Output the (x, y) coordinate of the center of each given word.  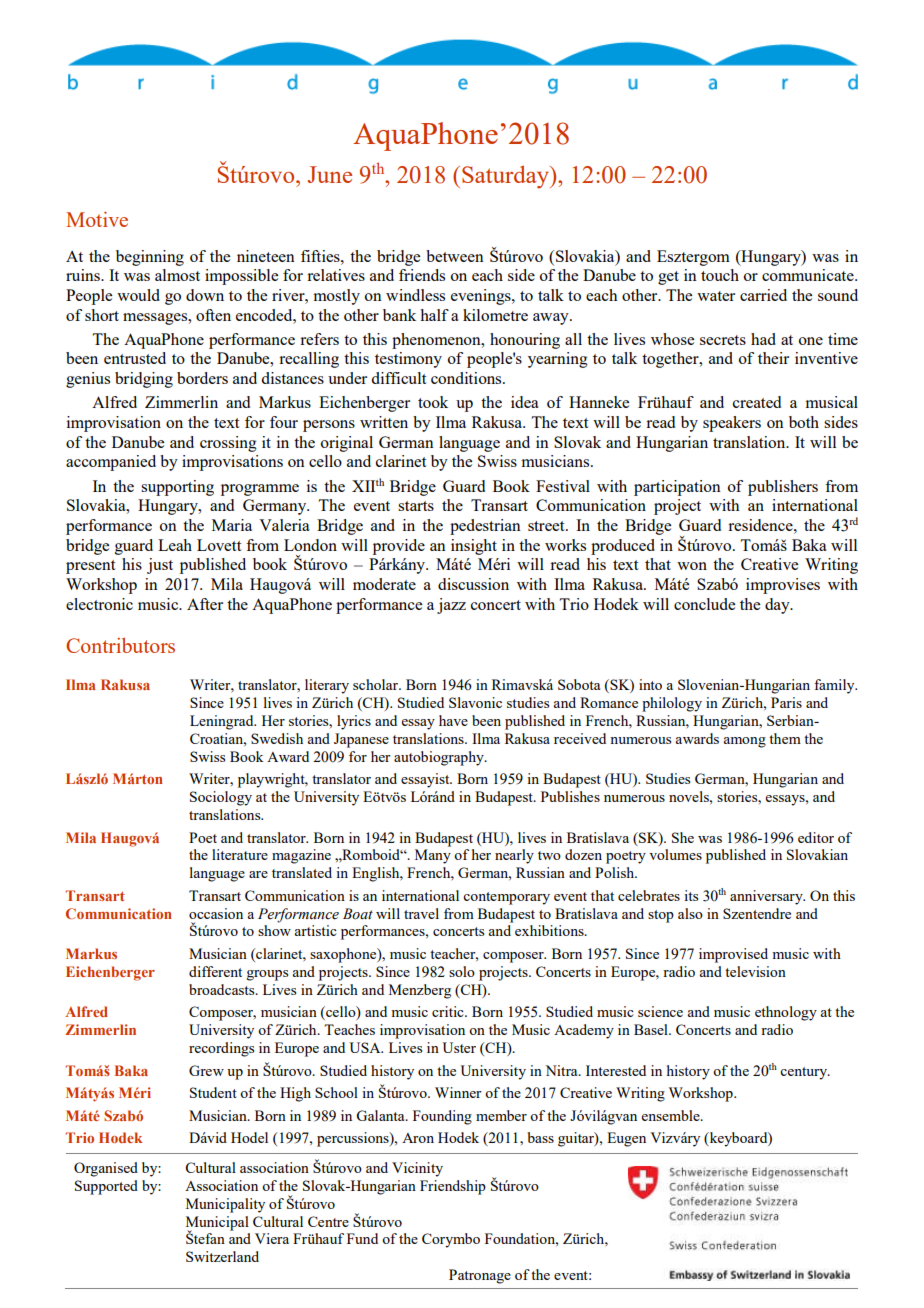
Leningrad (223, 722)
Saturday (506, 177)
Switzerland (222, 1256)
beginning (150, 258)
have (453, 720)
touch (720, 275)
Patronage (480, 1276)
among (744, 742)
